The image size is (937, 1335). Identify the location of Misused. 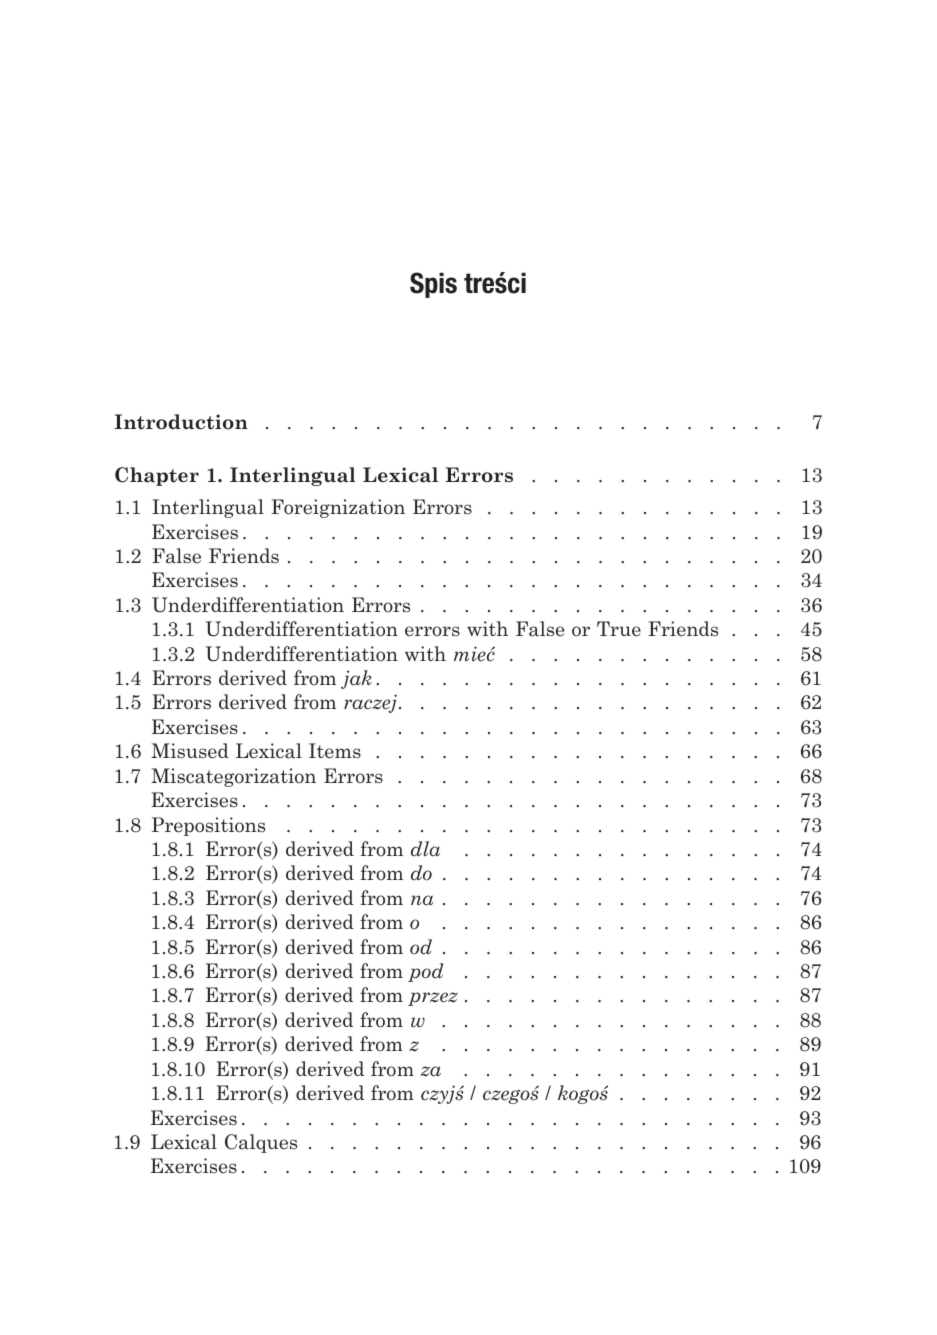
(190, 751).
